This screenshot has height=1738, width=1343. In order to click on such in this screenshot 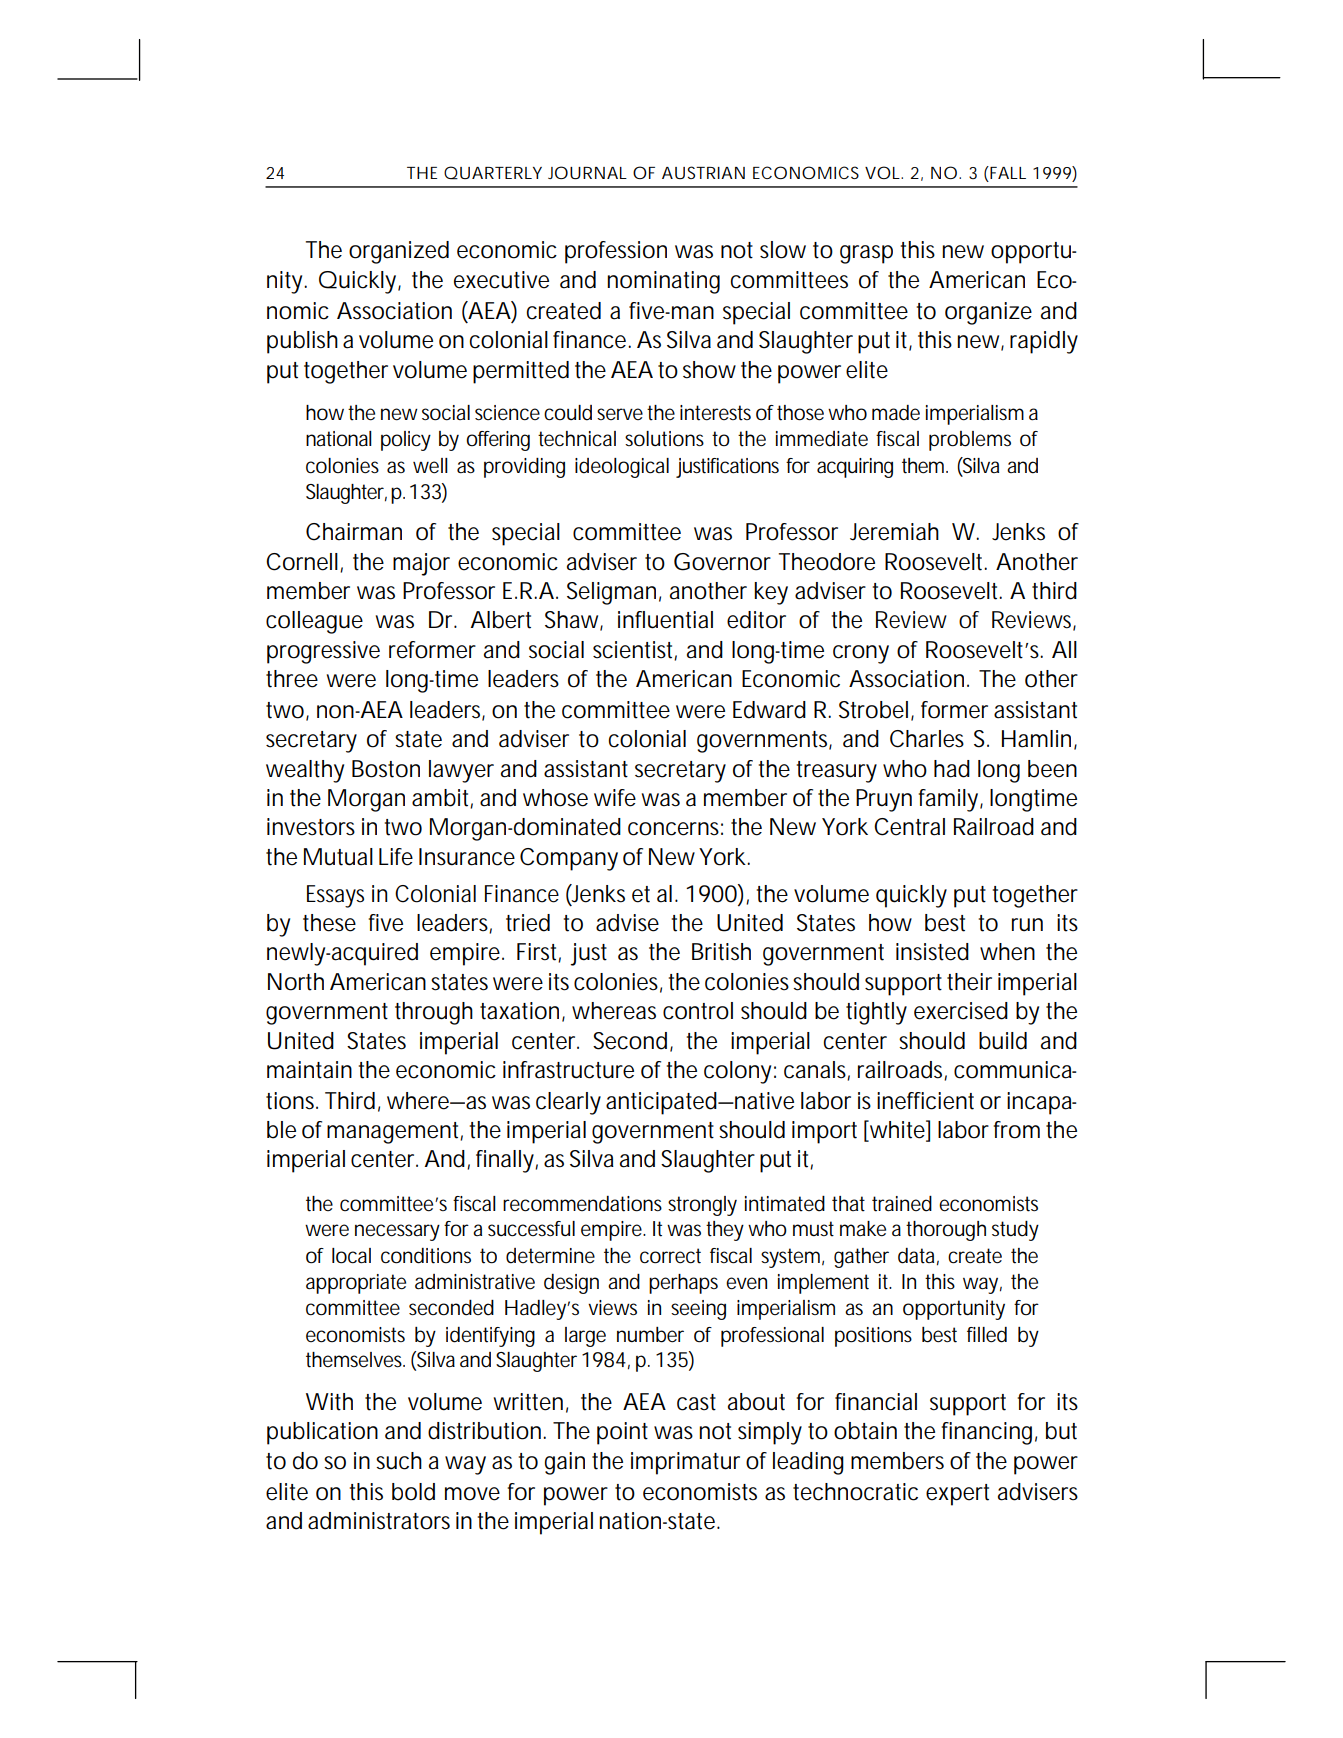, I will do `click(399, 1461)`.
